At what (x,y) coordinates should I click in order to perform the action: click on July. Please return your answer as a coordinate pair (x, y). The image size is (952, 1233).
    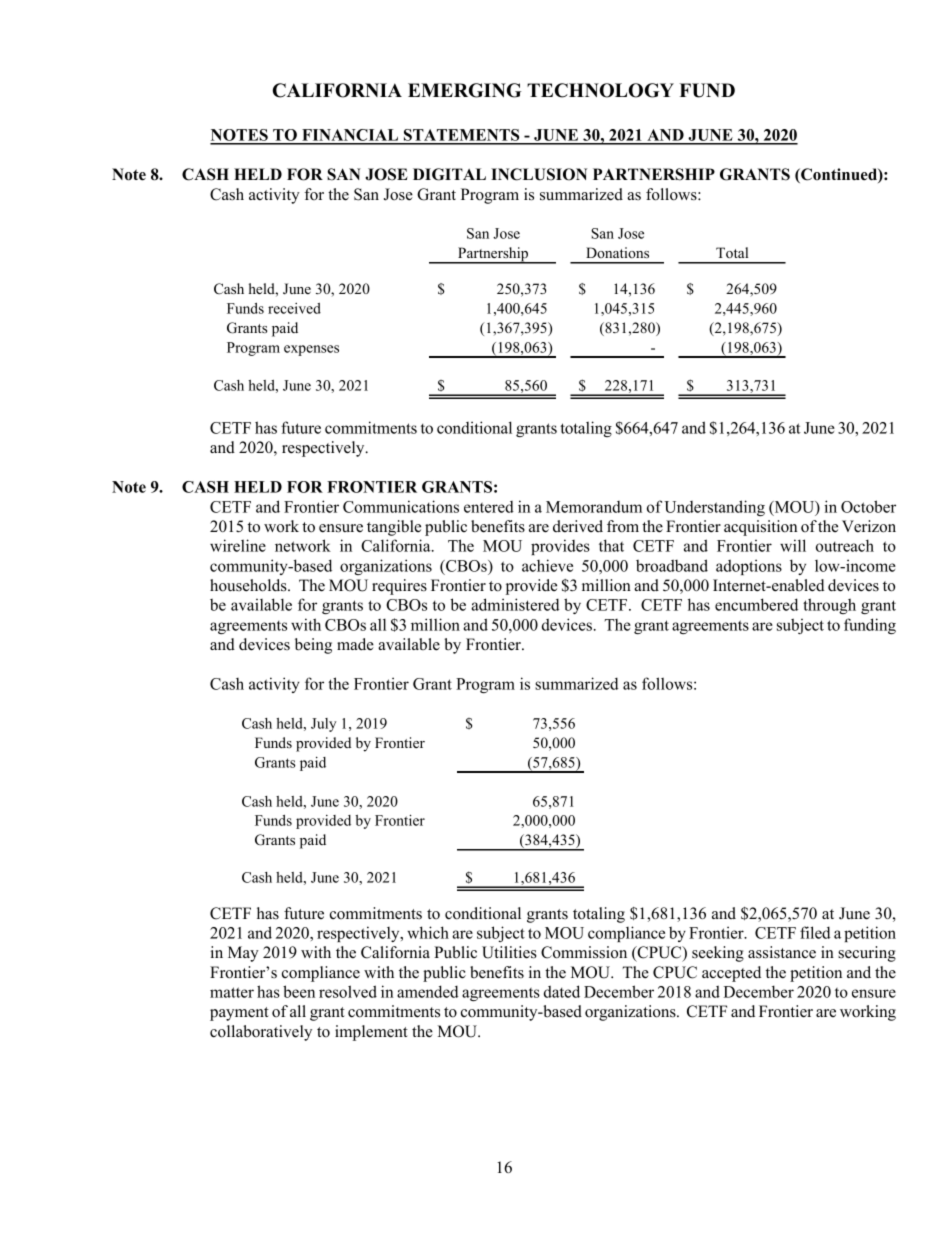
    Looking at the image, I should click on (323, 725).
